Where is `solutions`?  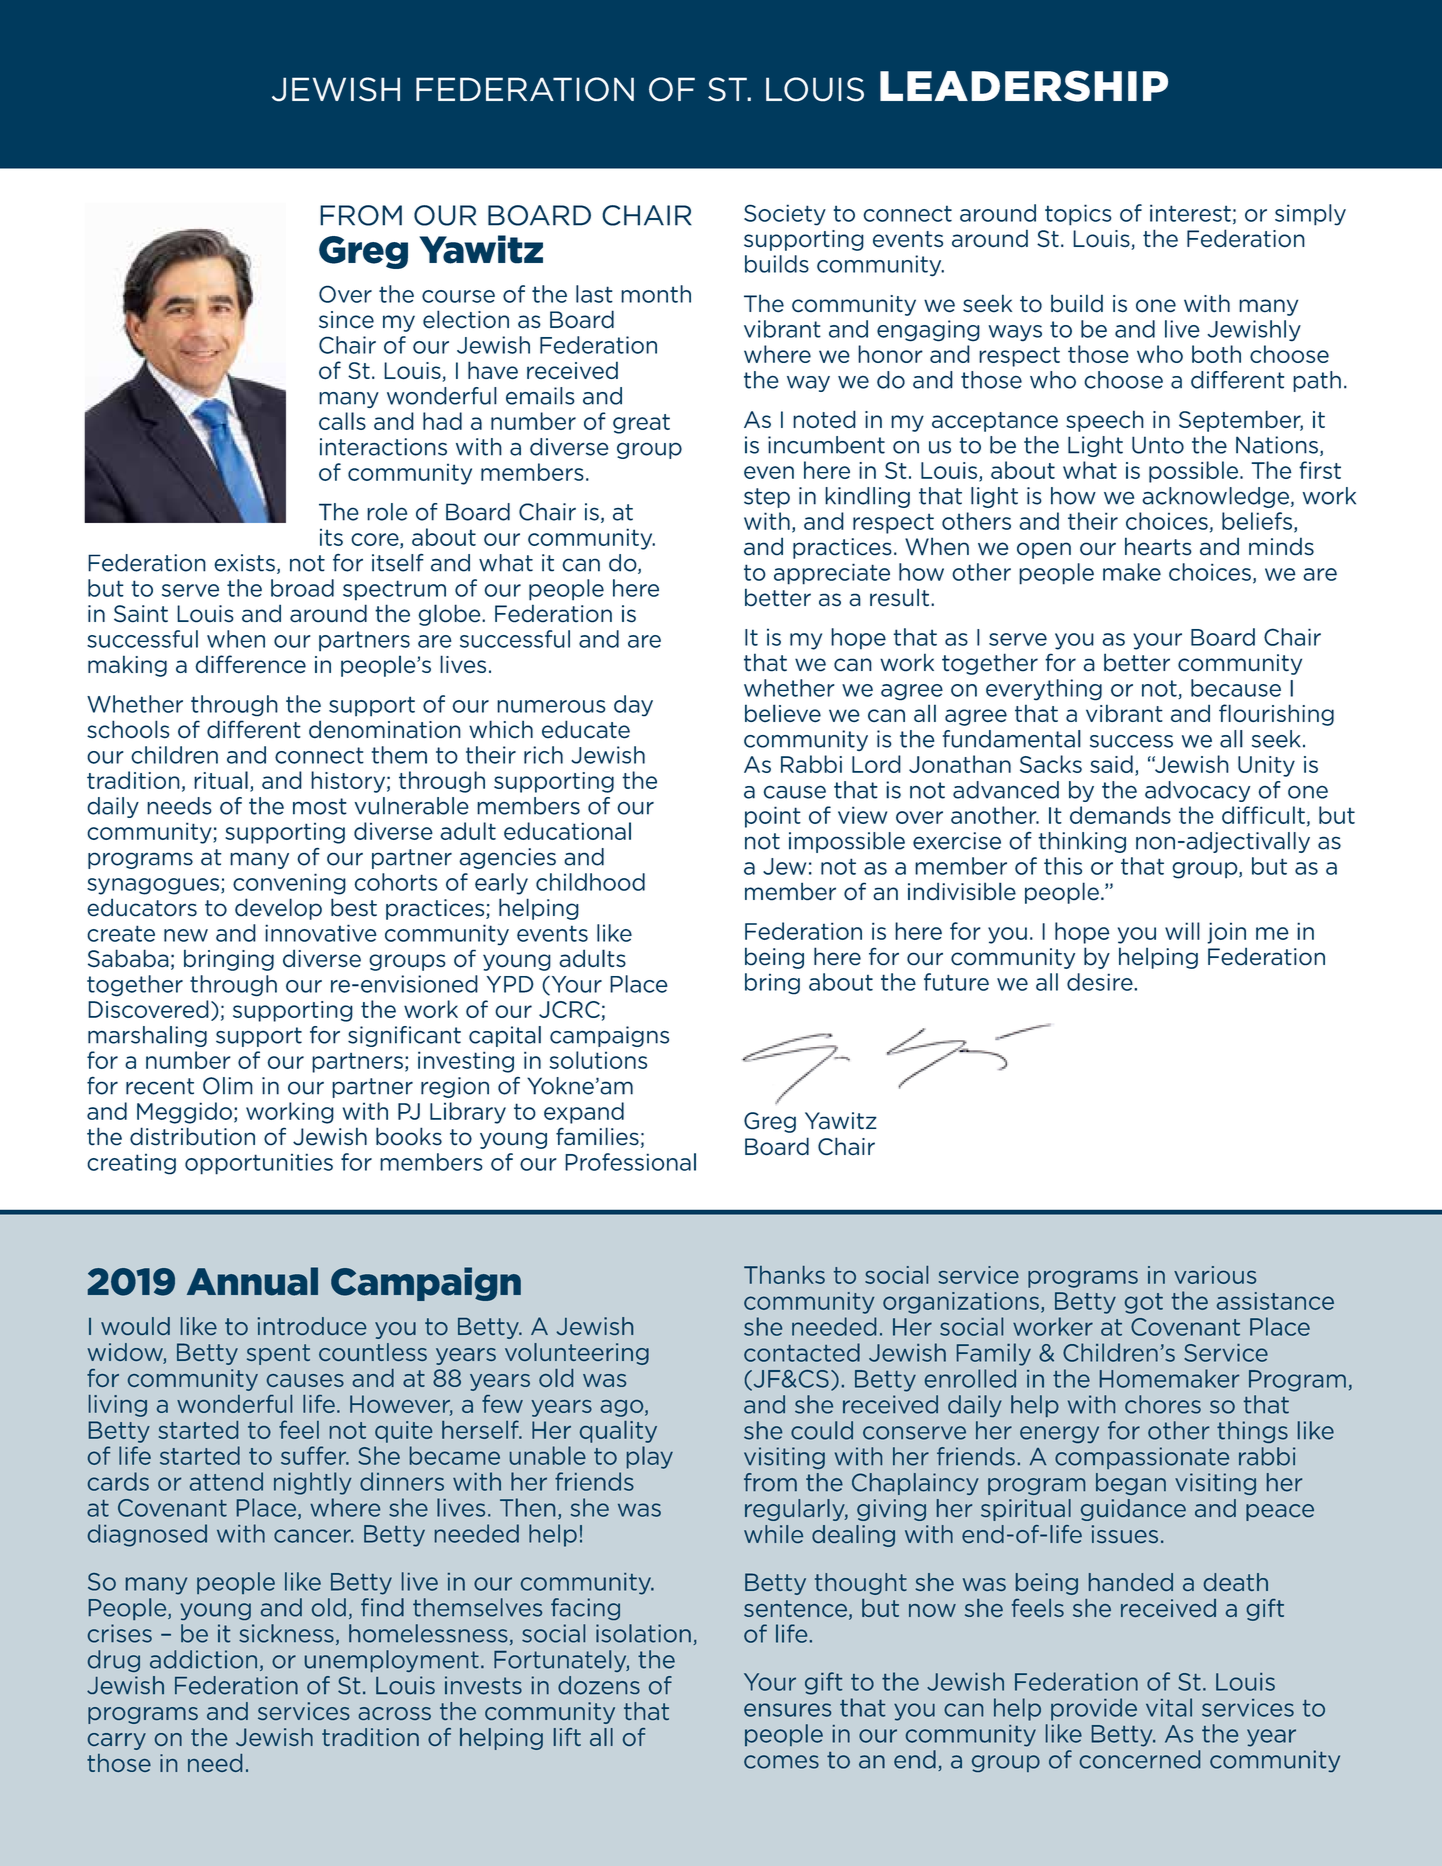
solutions is located at coordinates (598, 1060).
